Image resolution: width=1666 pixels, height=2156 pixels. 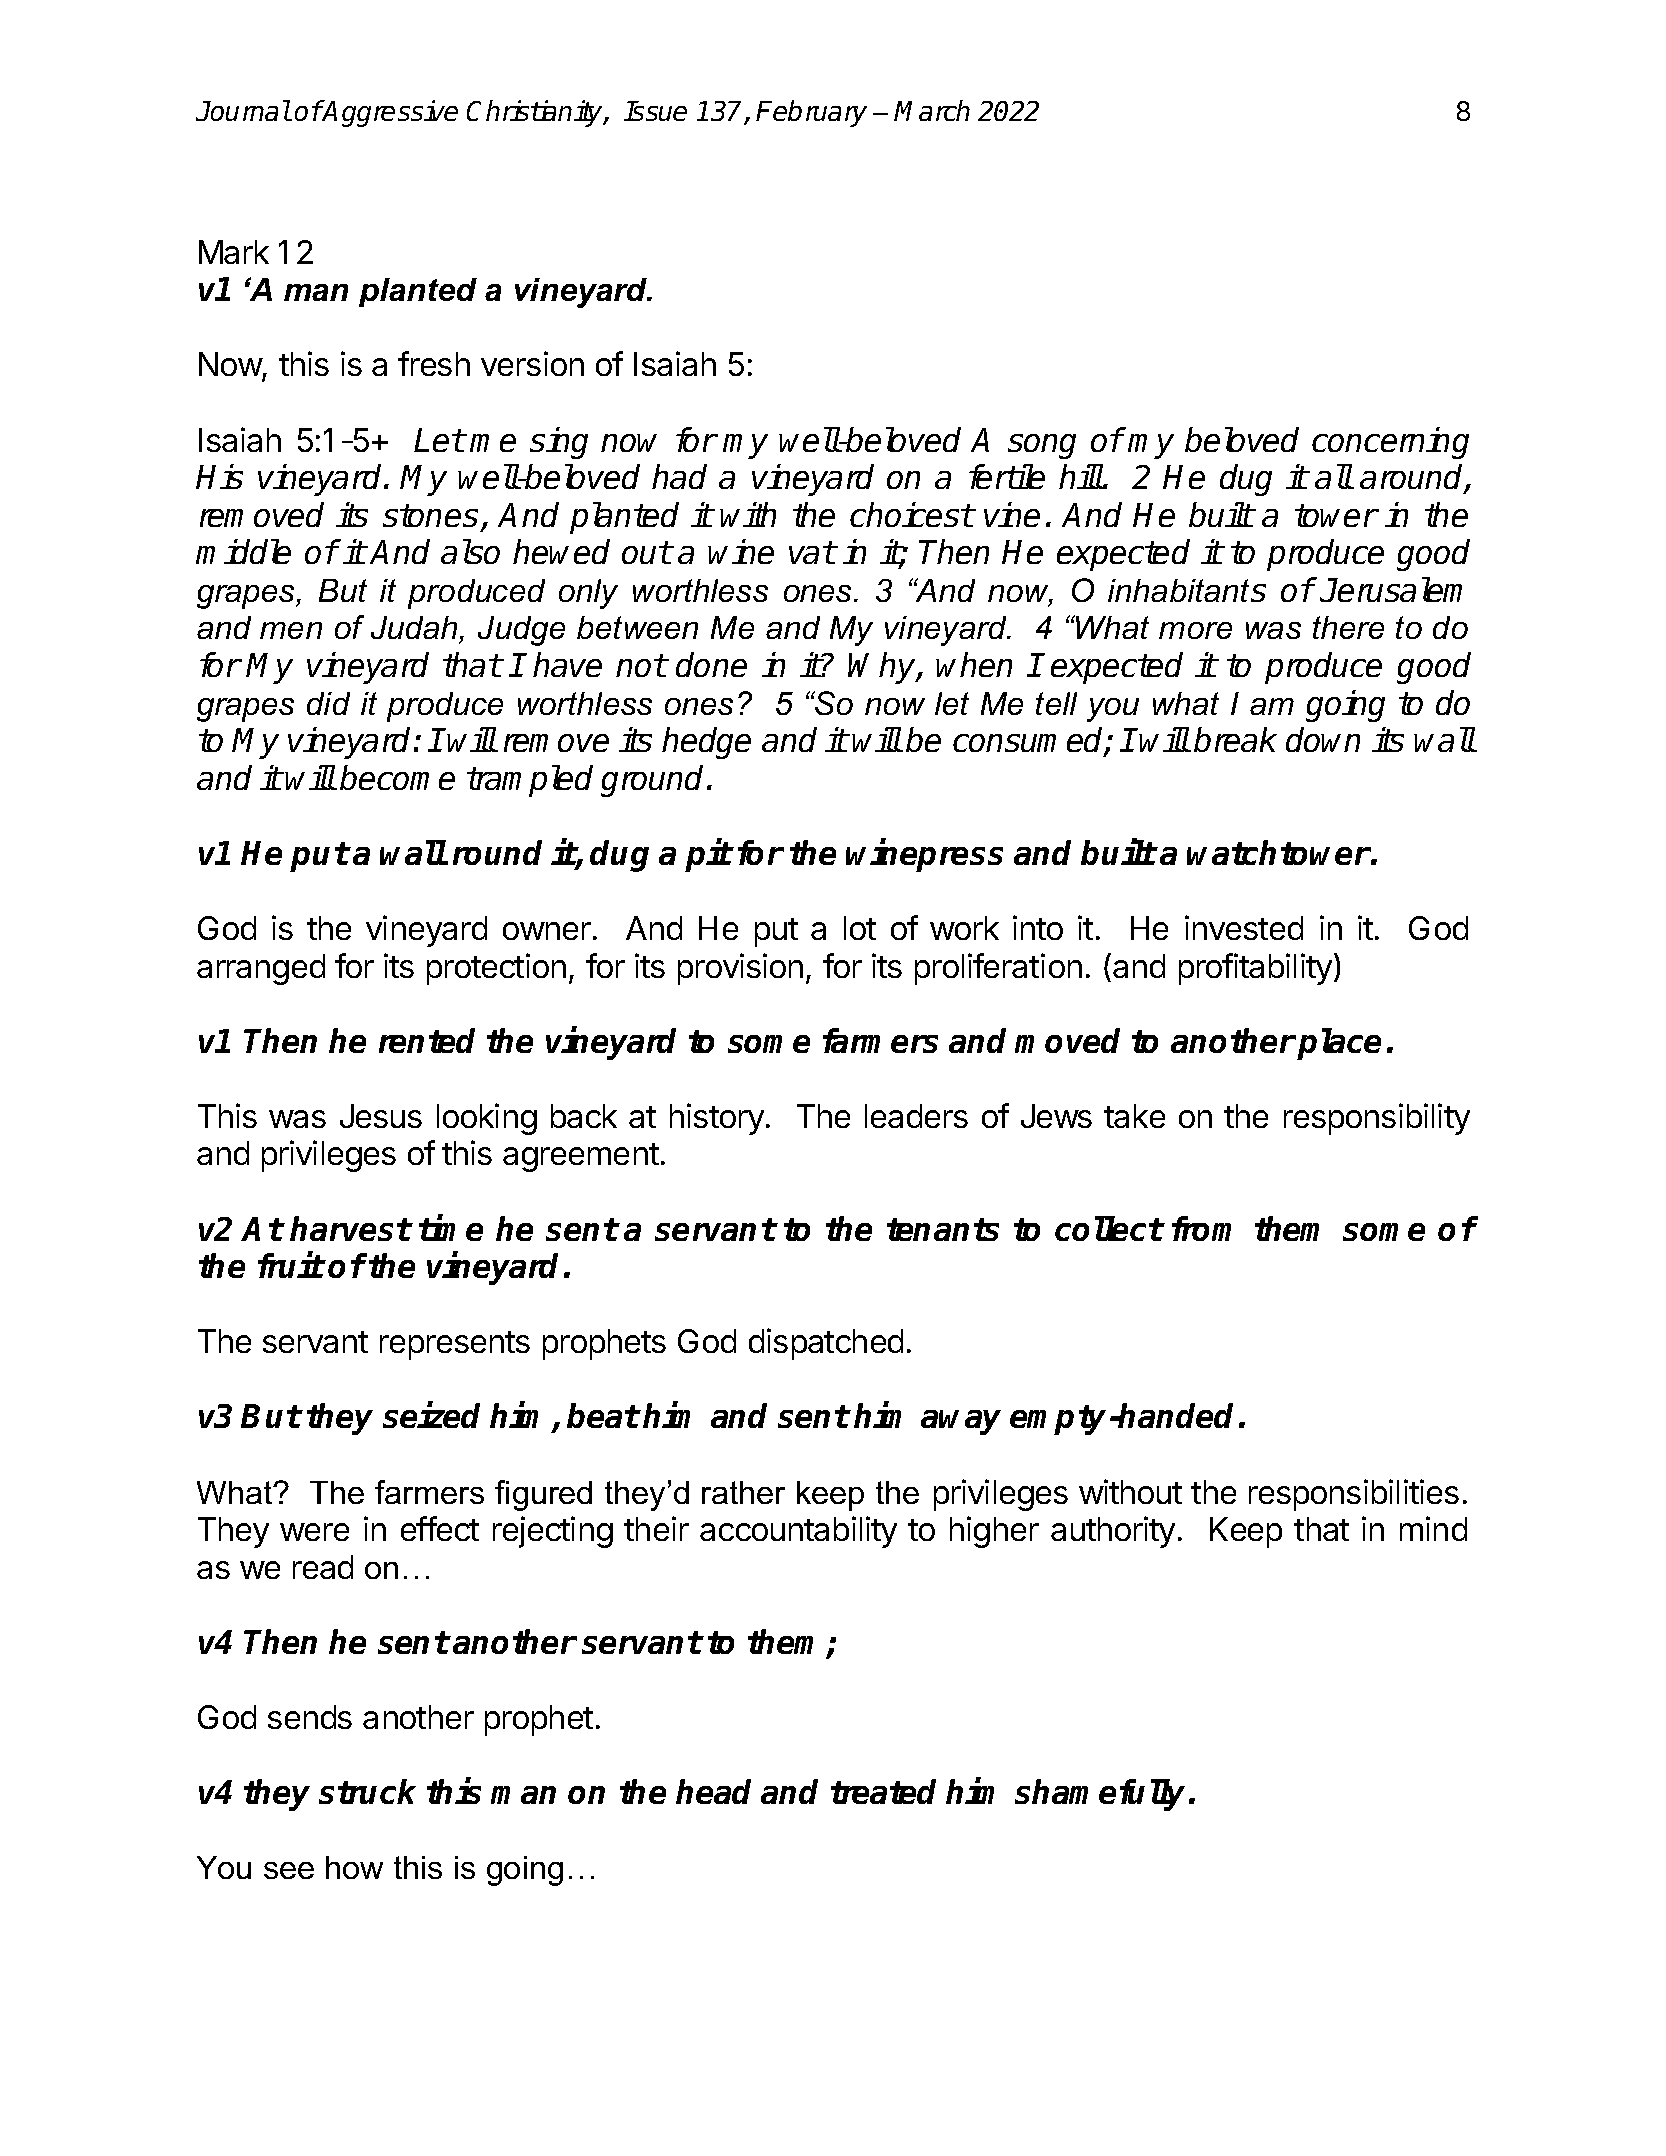 What do you see at coordinates (1354, 1495) in the screenshot?
I see `responsibilities` at bounding box center [1354, 1495].
